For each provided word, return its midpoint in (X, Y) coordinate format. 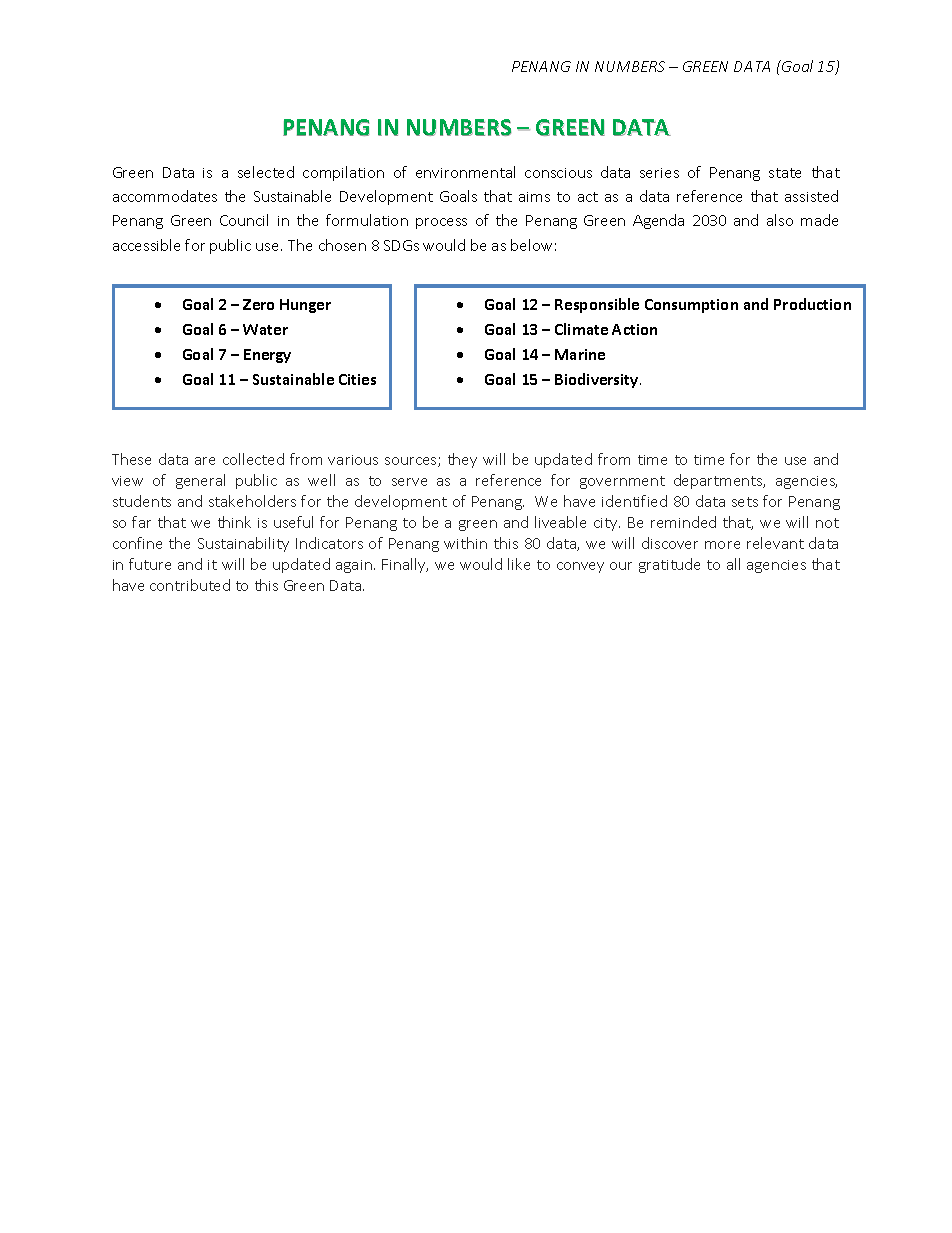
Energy (267, 356)
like (519, 564)
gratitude (669, 565)
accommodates (165, 196)
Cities (357, 379)
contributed (190, 585)
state (785, 173)
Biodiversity (598, 380)
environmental (465, 172)
